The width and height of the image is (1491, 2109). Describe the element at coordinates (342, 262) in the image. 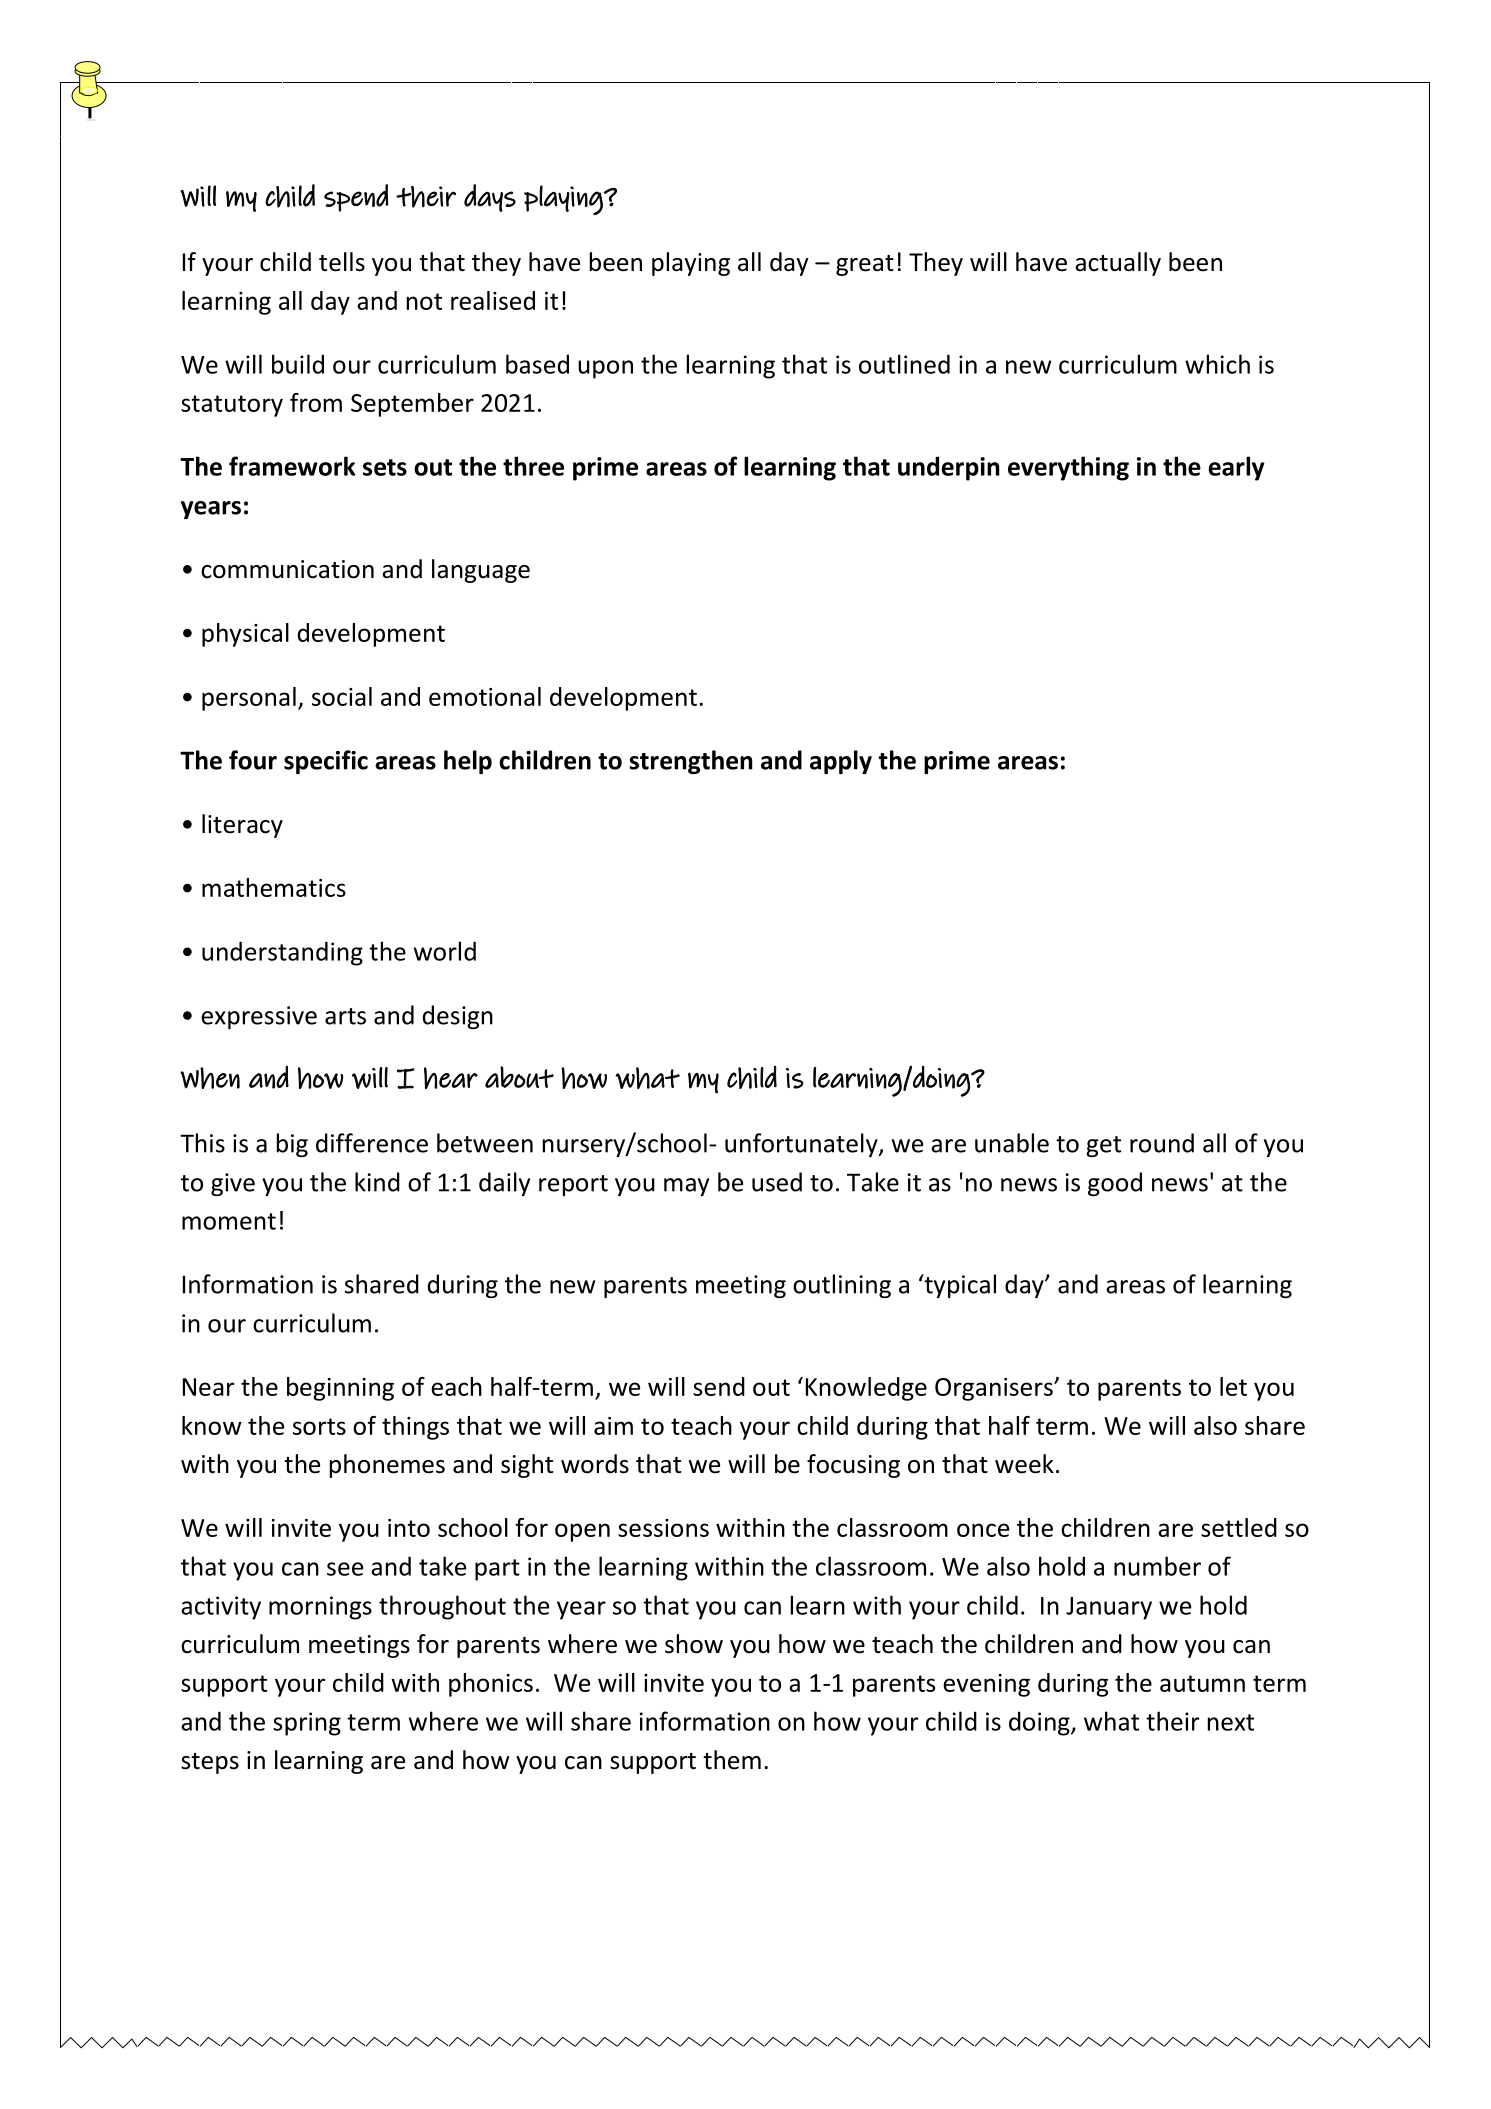

I see `tells` at that location.
